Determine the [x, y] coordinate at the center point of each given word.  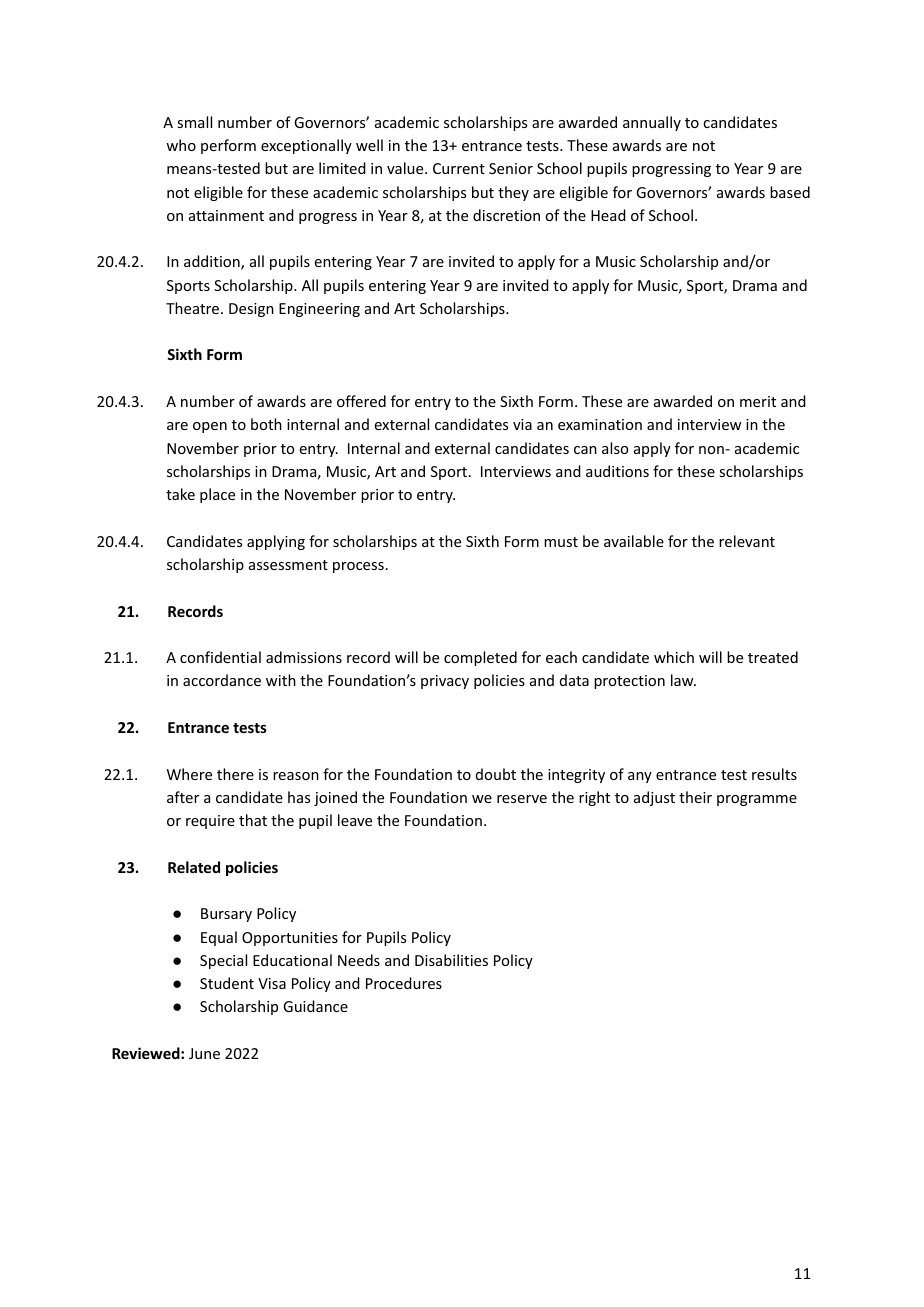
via [522, 424]
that [253, 820]
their [695, 797]
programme [757, 800]
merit [758, 401]
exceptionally [306, 146]
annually [652, 123]
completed [480, 658]
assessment [288, 565]
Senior [511, 168]
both [266, 424]
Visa [272, 983]
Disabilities [451, 960]
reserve [522, 799]
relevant [747, 541]
